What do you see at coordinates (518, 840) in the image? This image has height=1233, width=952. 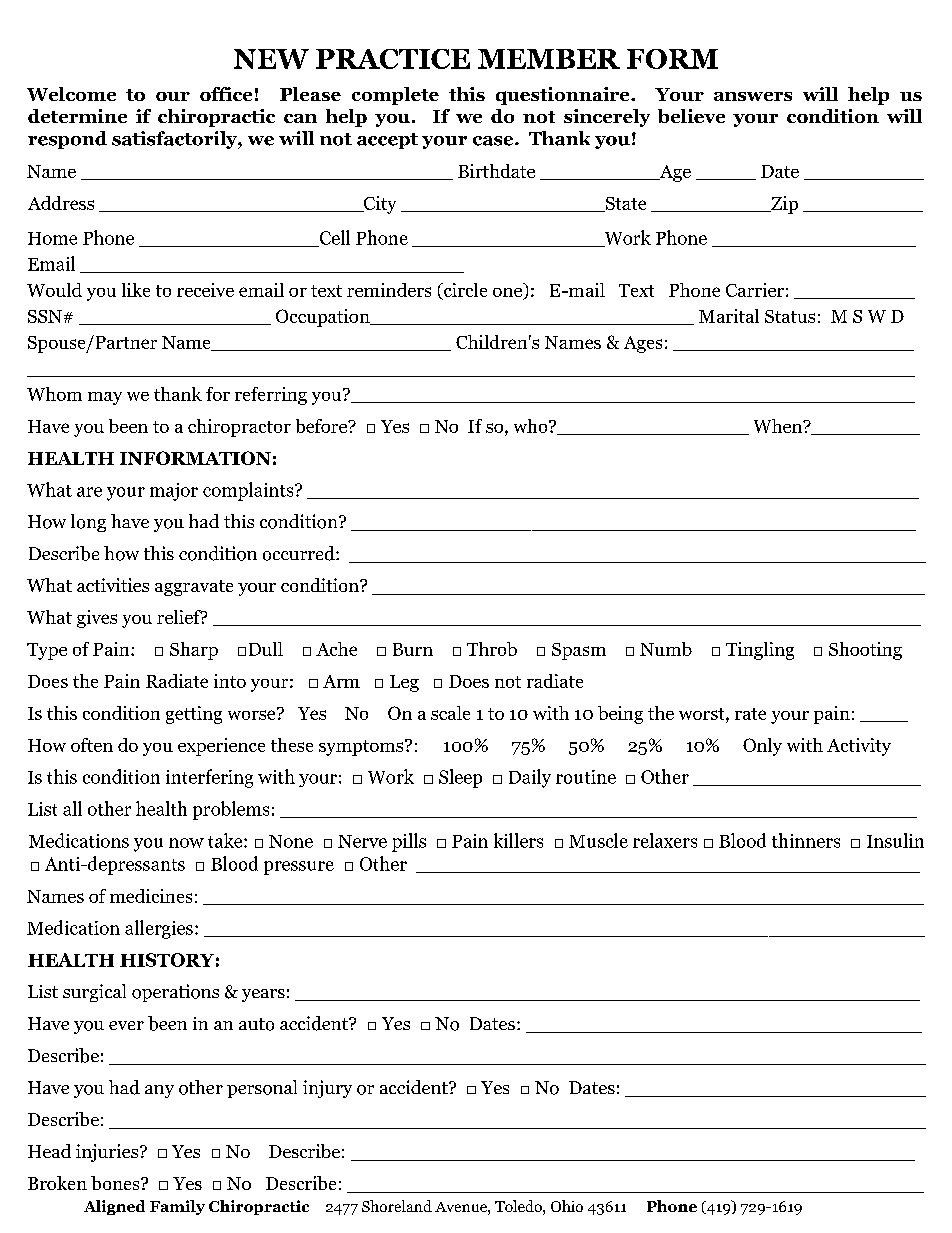 I see `killers` at bounding box center [518, 840].
